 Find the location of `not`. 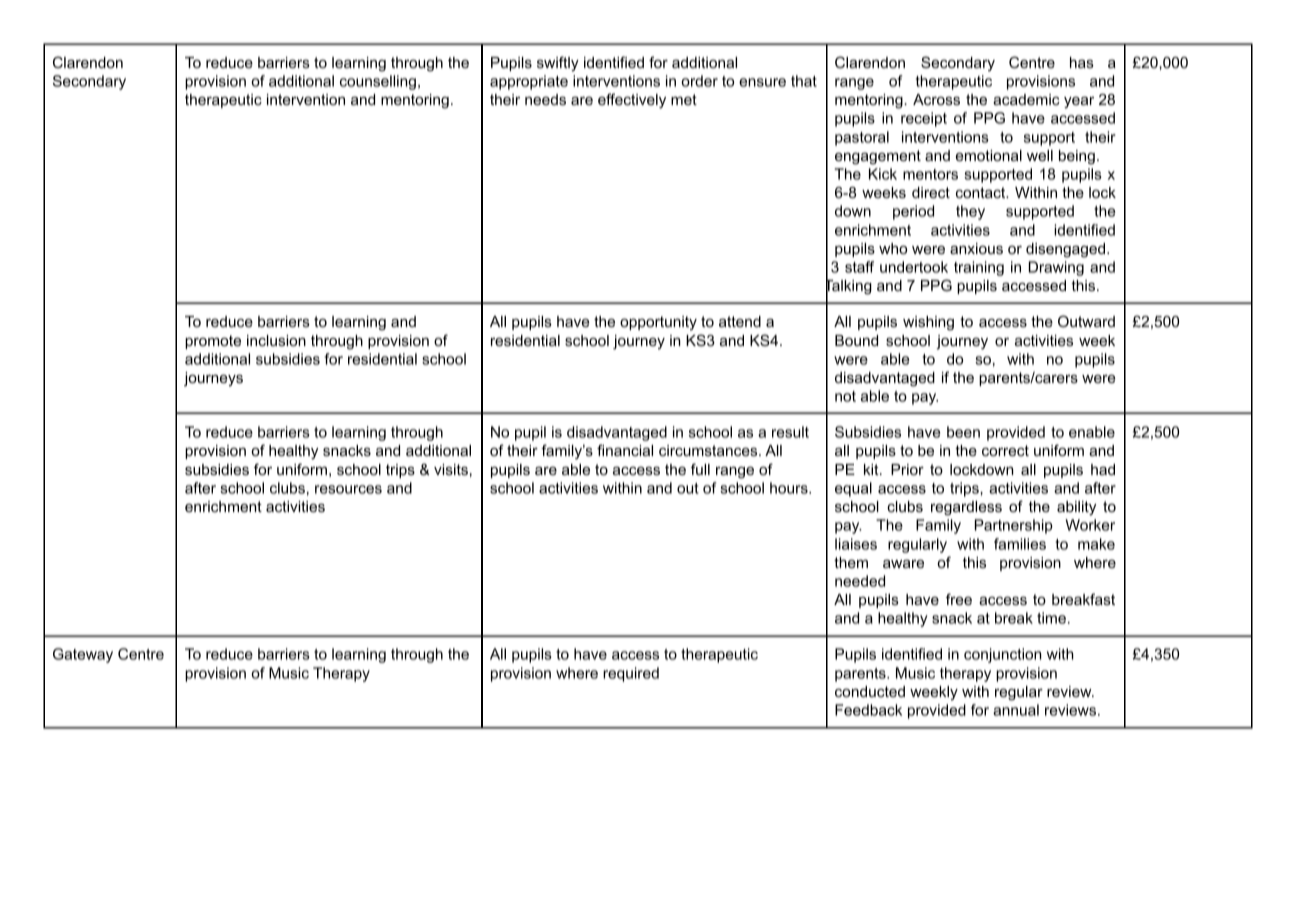

not is located at coordinates (845, 396).
